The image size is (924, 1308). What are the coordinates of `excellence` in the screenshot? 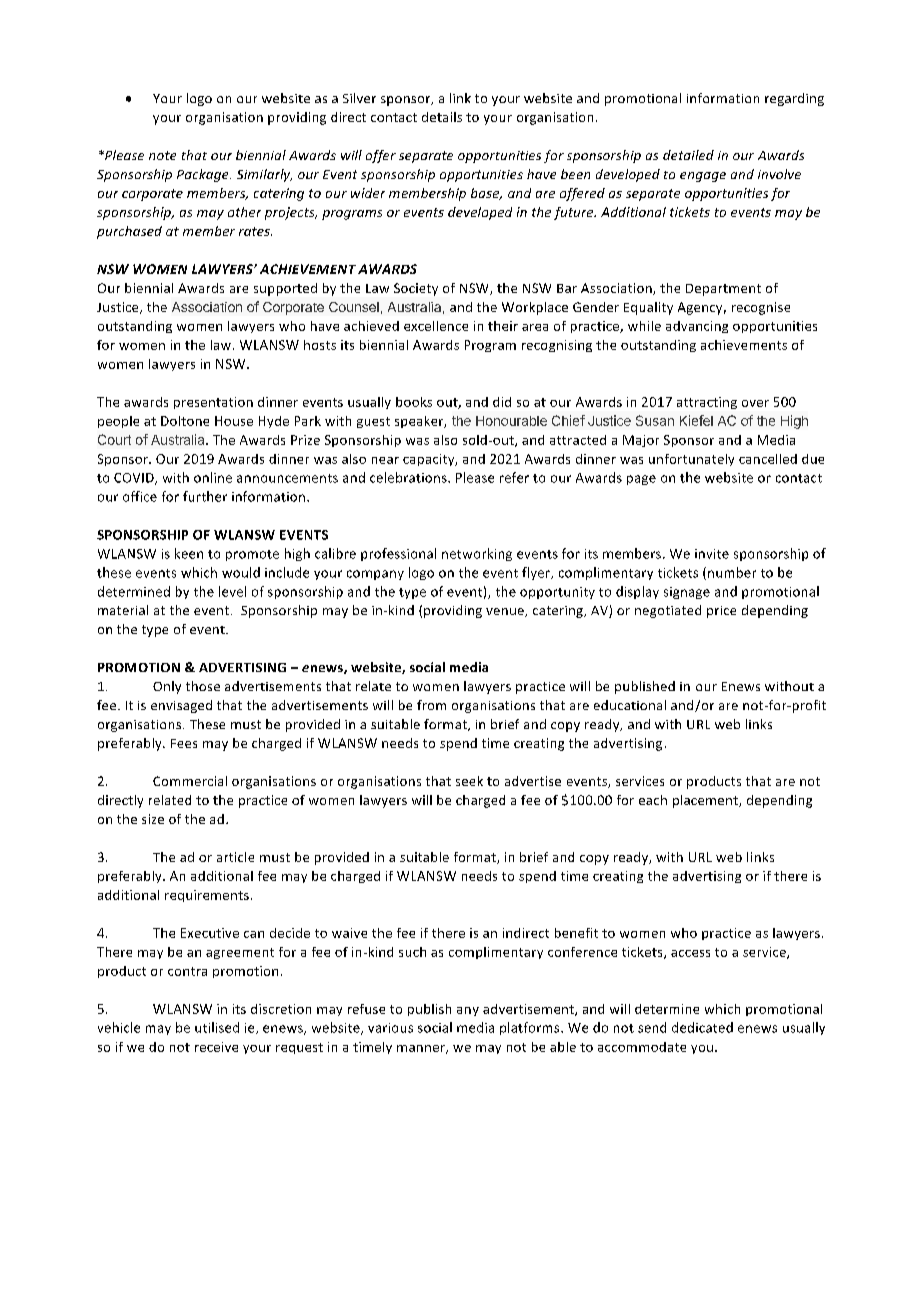 It's located at (436, 326).
